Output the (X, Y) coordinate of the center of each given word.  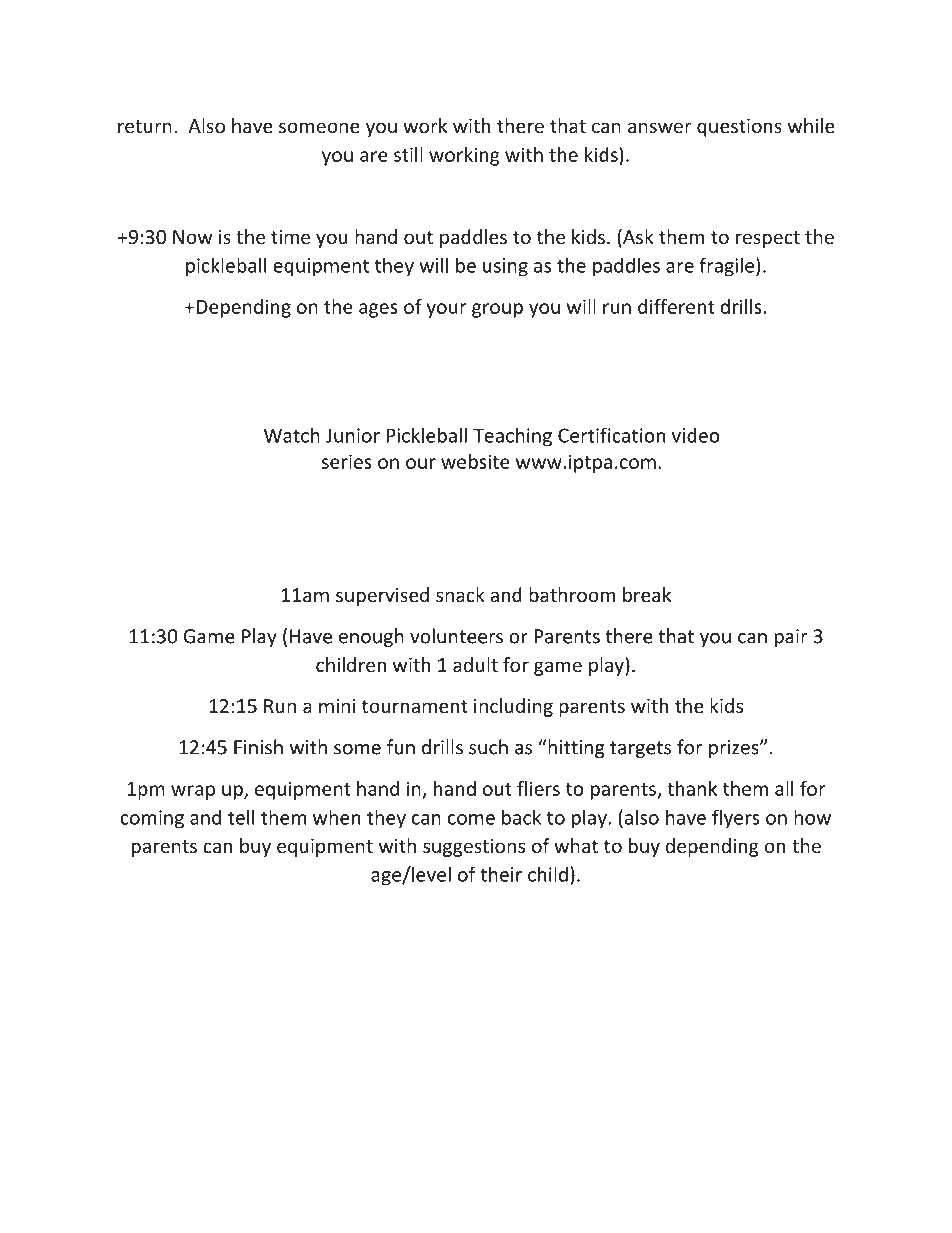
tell (241, 817)
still (408, 154)
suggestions (474, 848)
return (145, 126)
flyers (736, 819)
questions (739, 128)
